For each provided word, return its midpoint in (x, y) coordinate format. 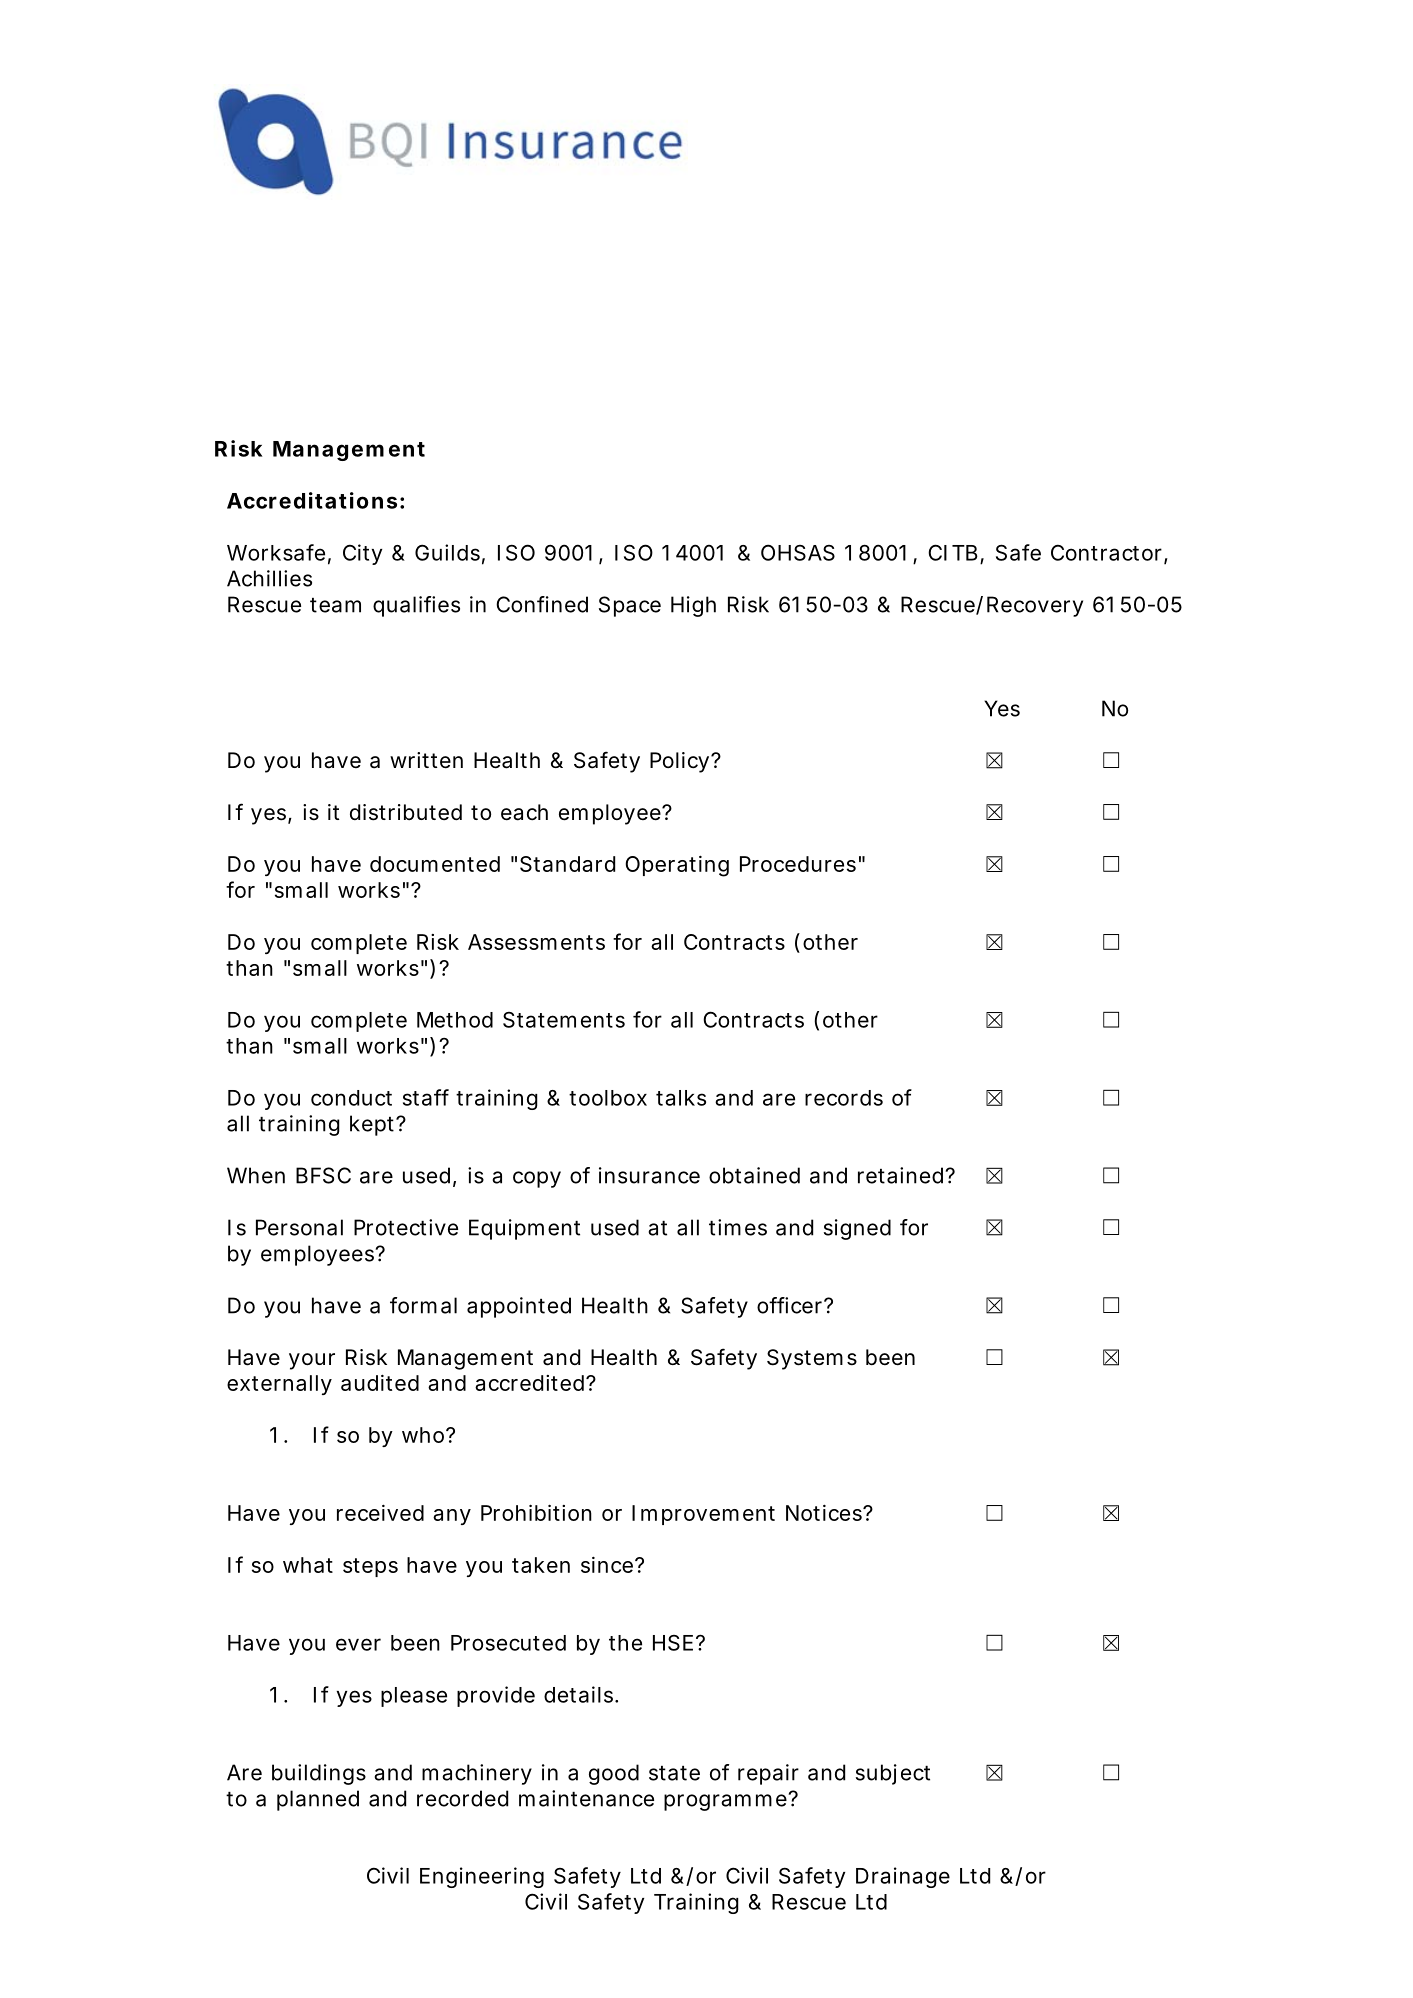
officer (791, 1305)
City (362, 554)
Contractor (1108, 553)
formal (423, 1305)
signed (857, 1229)
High (693, 606)
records (844, 1098)
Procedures (798, 864)
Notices (825, 1513)
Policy (679, 762)
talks (681, 1098)
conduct (351, 1098)
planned (318, 1800)
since (607, 1565)
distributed (406, 812)
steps (370, 1567)
